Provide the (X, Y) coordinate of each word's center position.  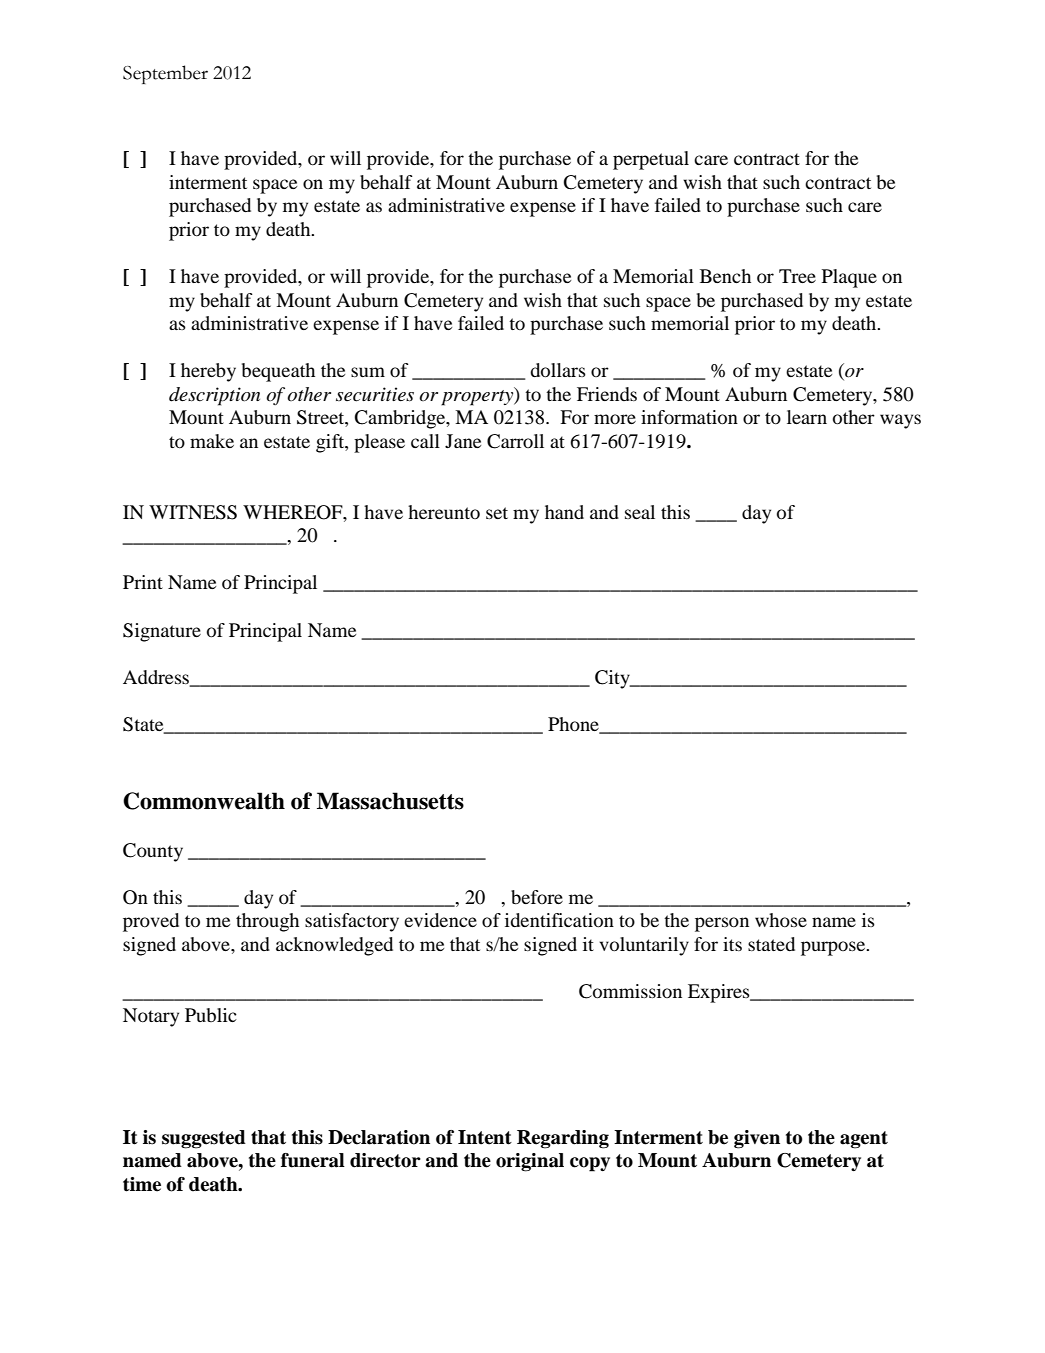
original (530, 1162)
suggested (204, 1139)
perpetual (651, 160)
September (165, 74)
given (757, 1139)
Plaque (849, 278)
